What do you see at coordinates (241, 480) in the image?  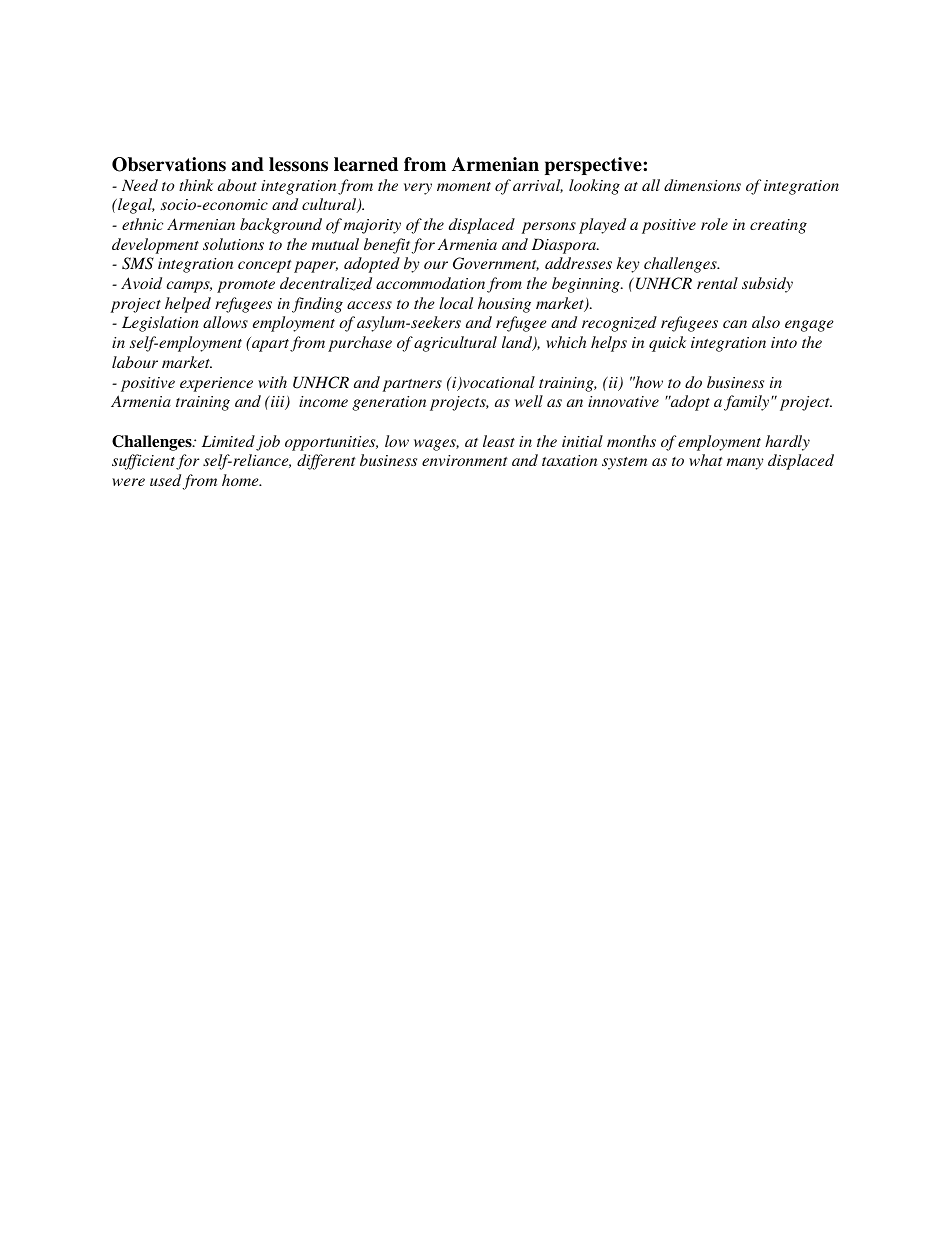 I see `home` at bounding box center [241, 480].
